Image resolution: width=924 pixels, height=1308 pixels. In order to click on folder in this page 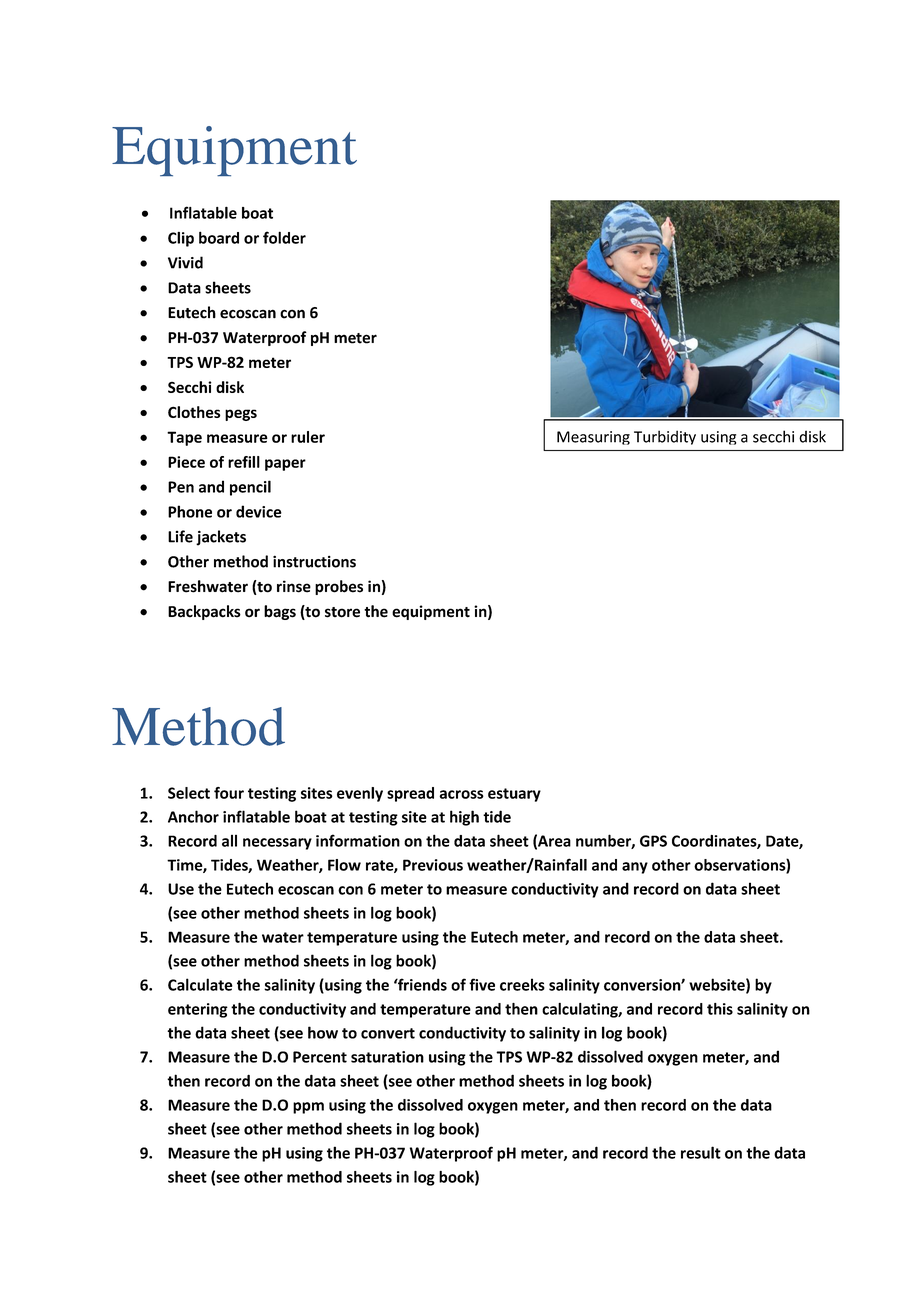, I will do `click(284, 237)`.
